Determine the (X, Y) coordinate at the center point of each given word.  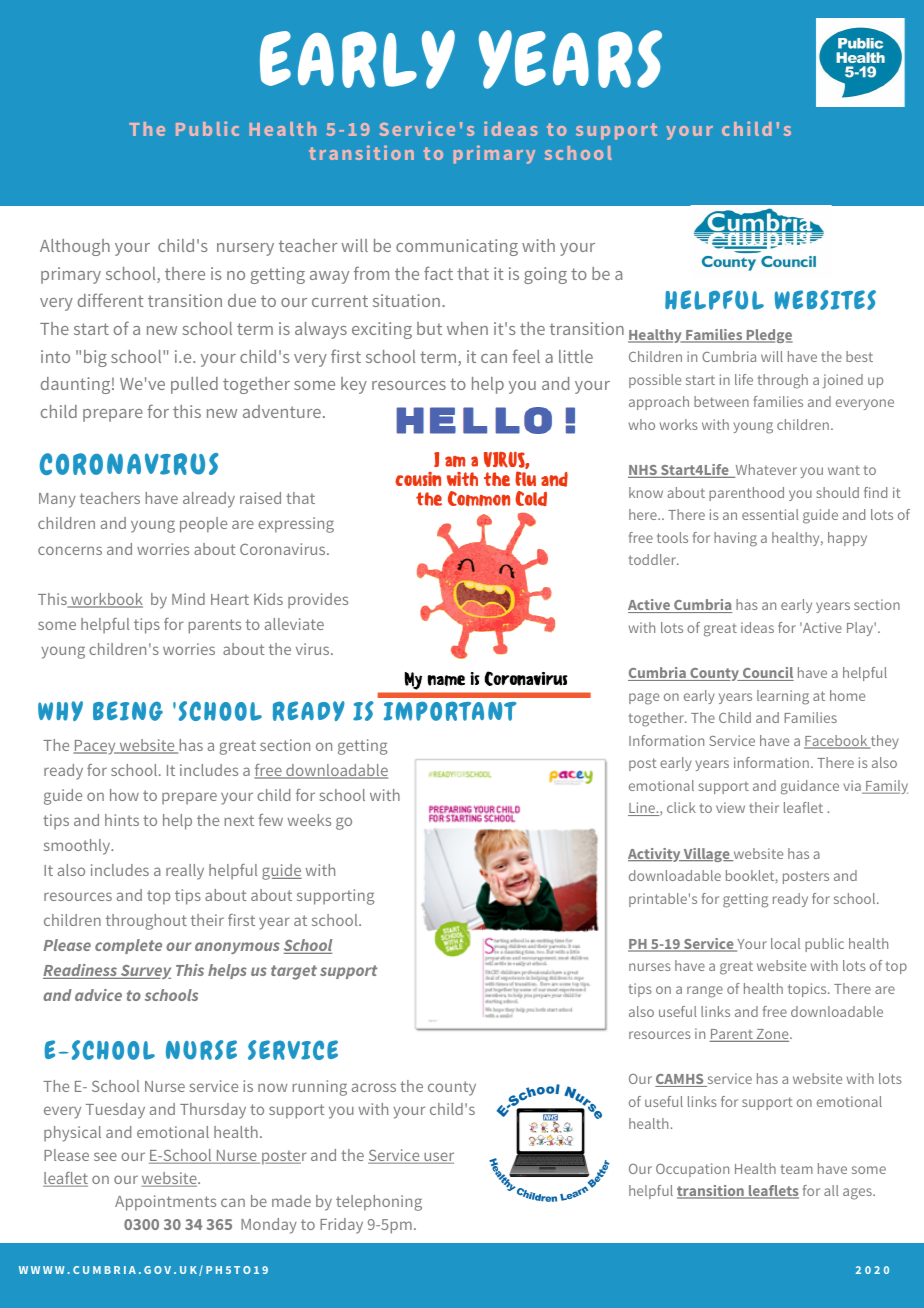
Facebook (837, 742)
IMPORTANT (450, 711)
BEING (128, 711)
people (203, 525)
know (646, 492)
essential (770, 514)
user (438, 1158)
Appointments (165, 1203)
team (797, 1169)
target (294, 972)
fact (438, 273)
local (785, 943)
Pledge (768, 336)
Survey (145, 972)
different (111, 300)
